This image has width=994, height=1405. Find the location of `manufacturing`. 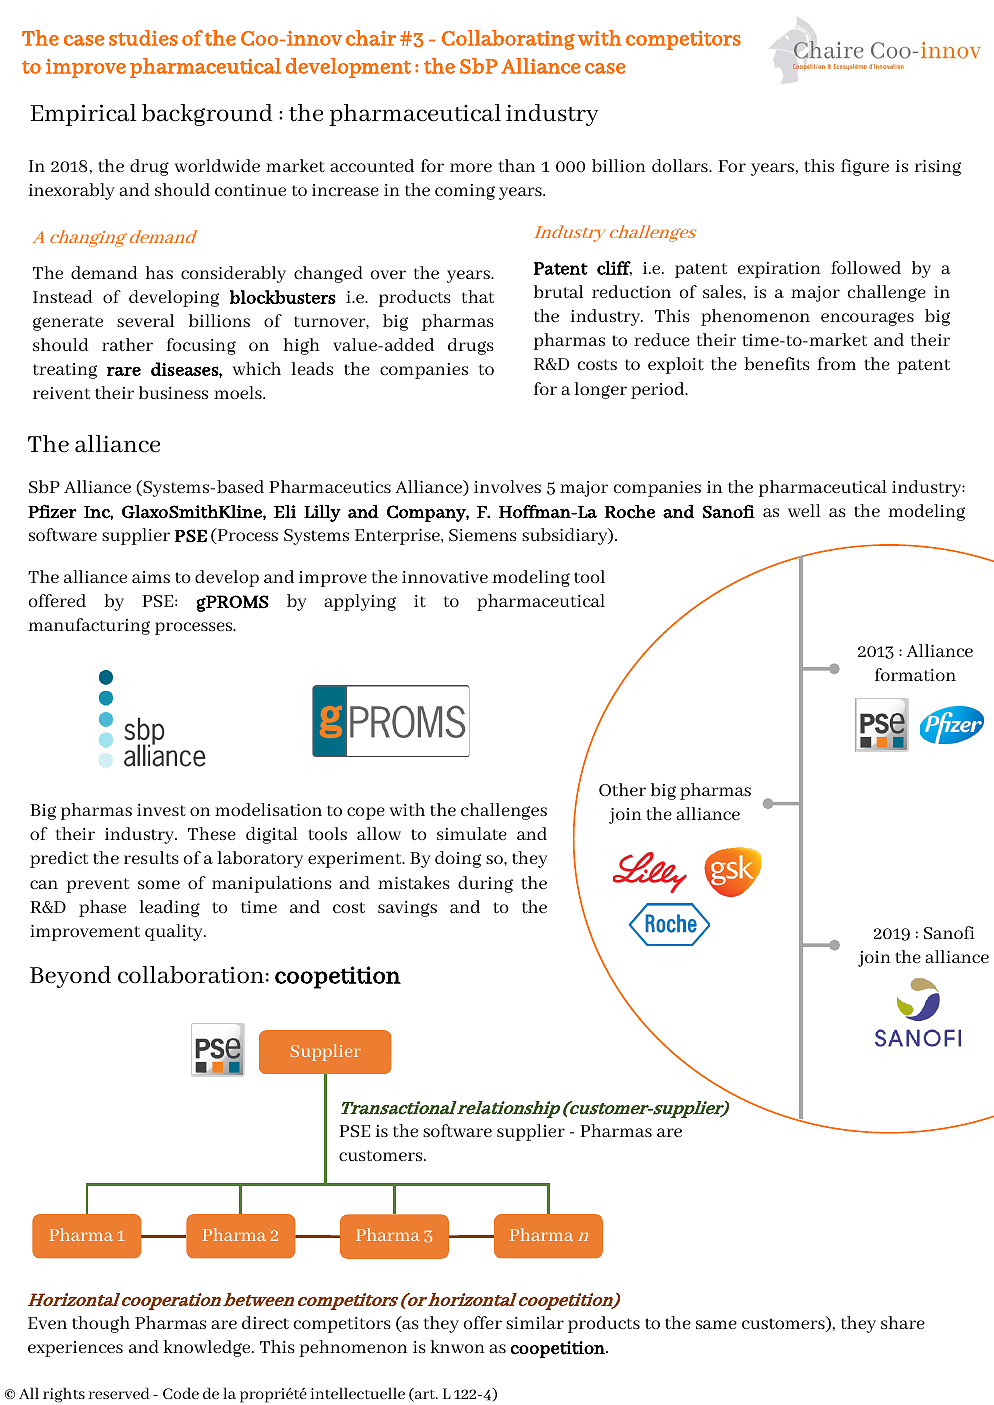

manufacturing is located at coordinates (89, 626).
